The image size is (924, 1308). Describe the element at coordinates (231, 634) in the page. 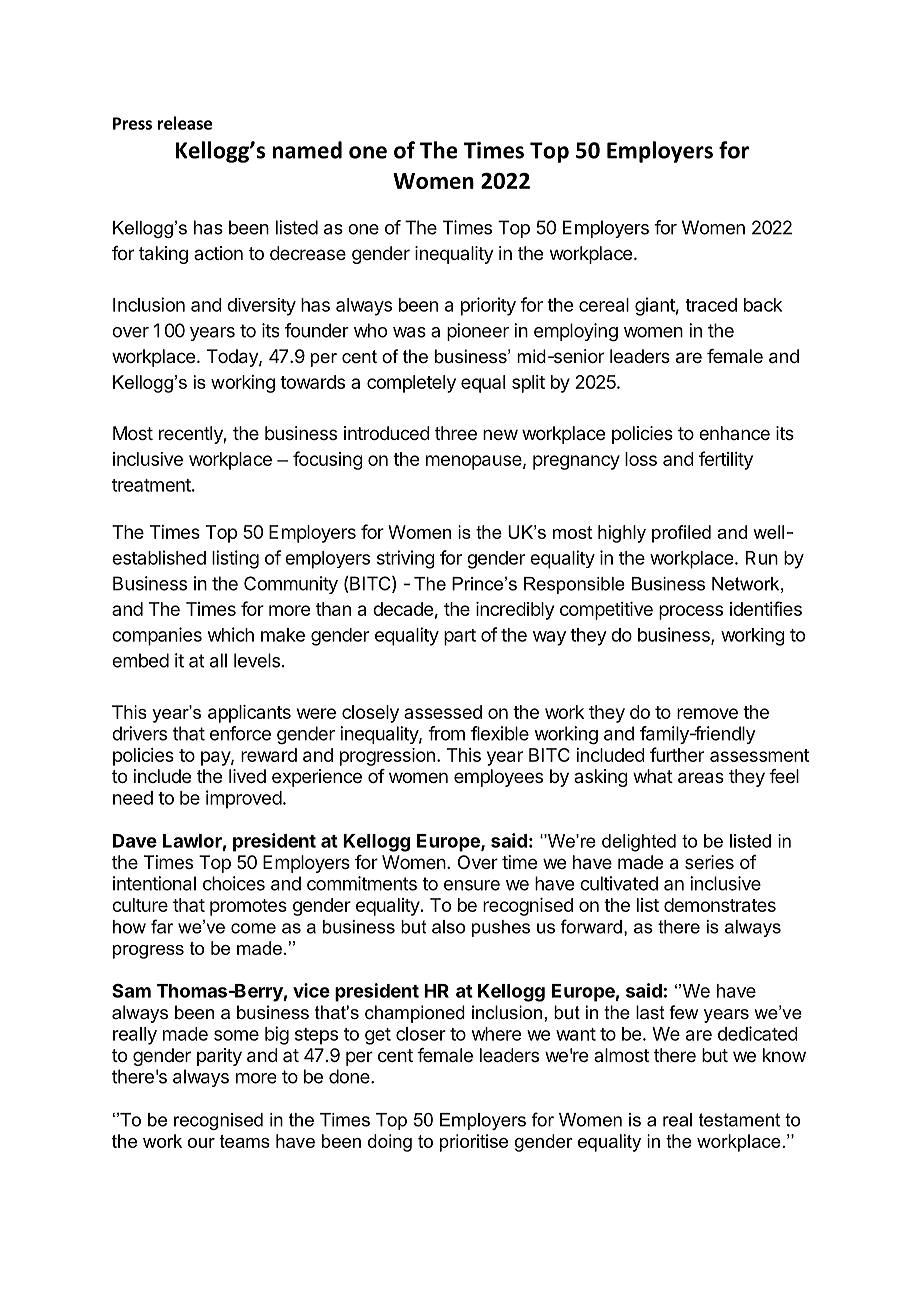

I see `which` at that location.
